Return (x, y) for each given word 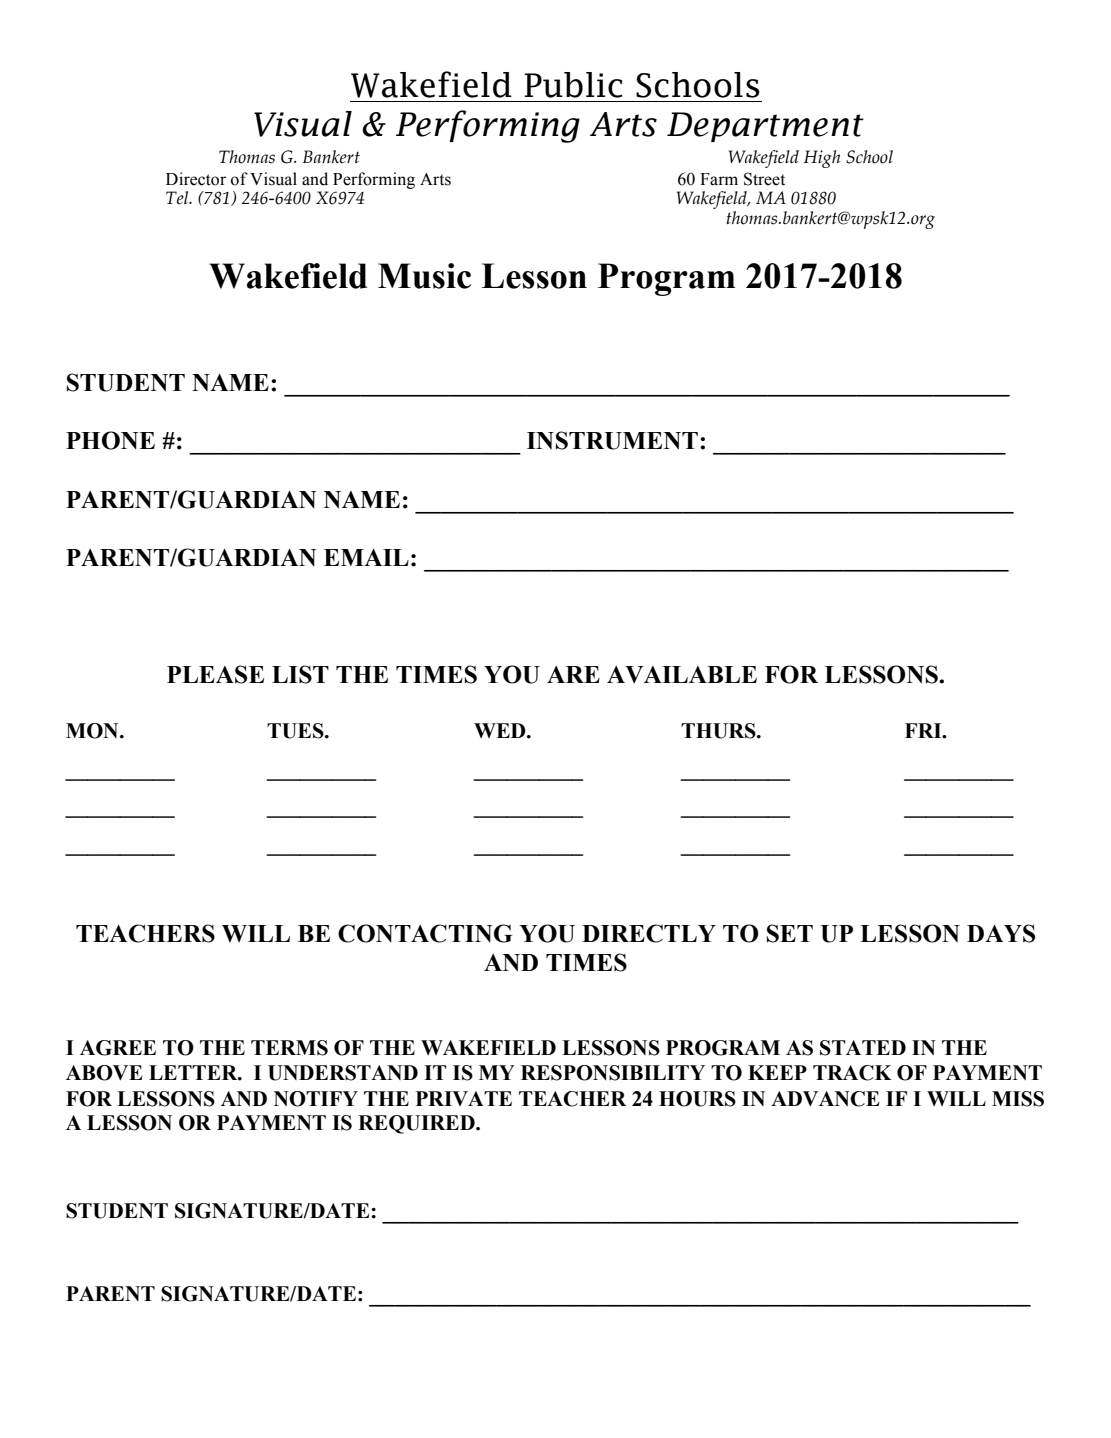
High (822, 159)
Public (573, 85)
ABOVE (104, 1073)
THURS (719, 731)
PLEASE (215, 674)
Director (196, 179)
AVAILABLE (682, 674)
